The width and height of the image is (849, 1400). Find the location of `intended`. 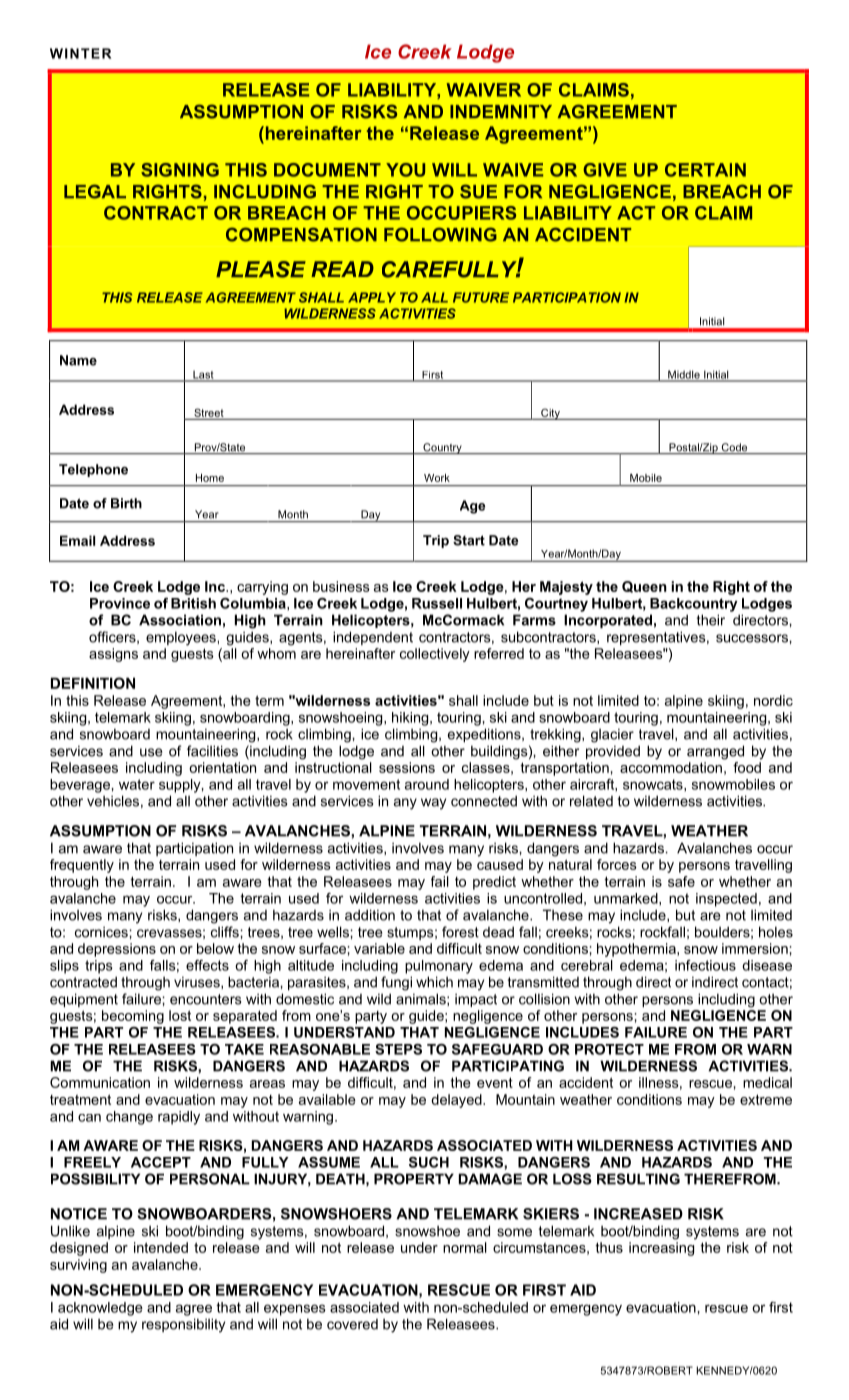

intended is located at coordinates (161, 1247).
